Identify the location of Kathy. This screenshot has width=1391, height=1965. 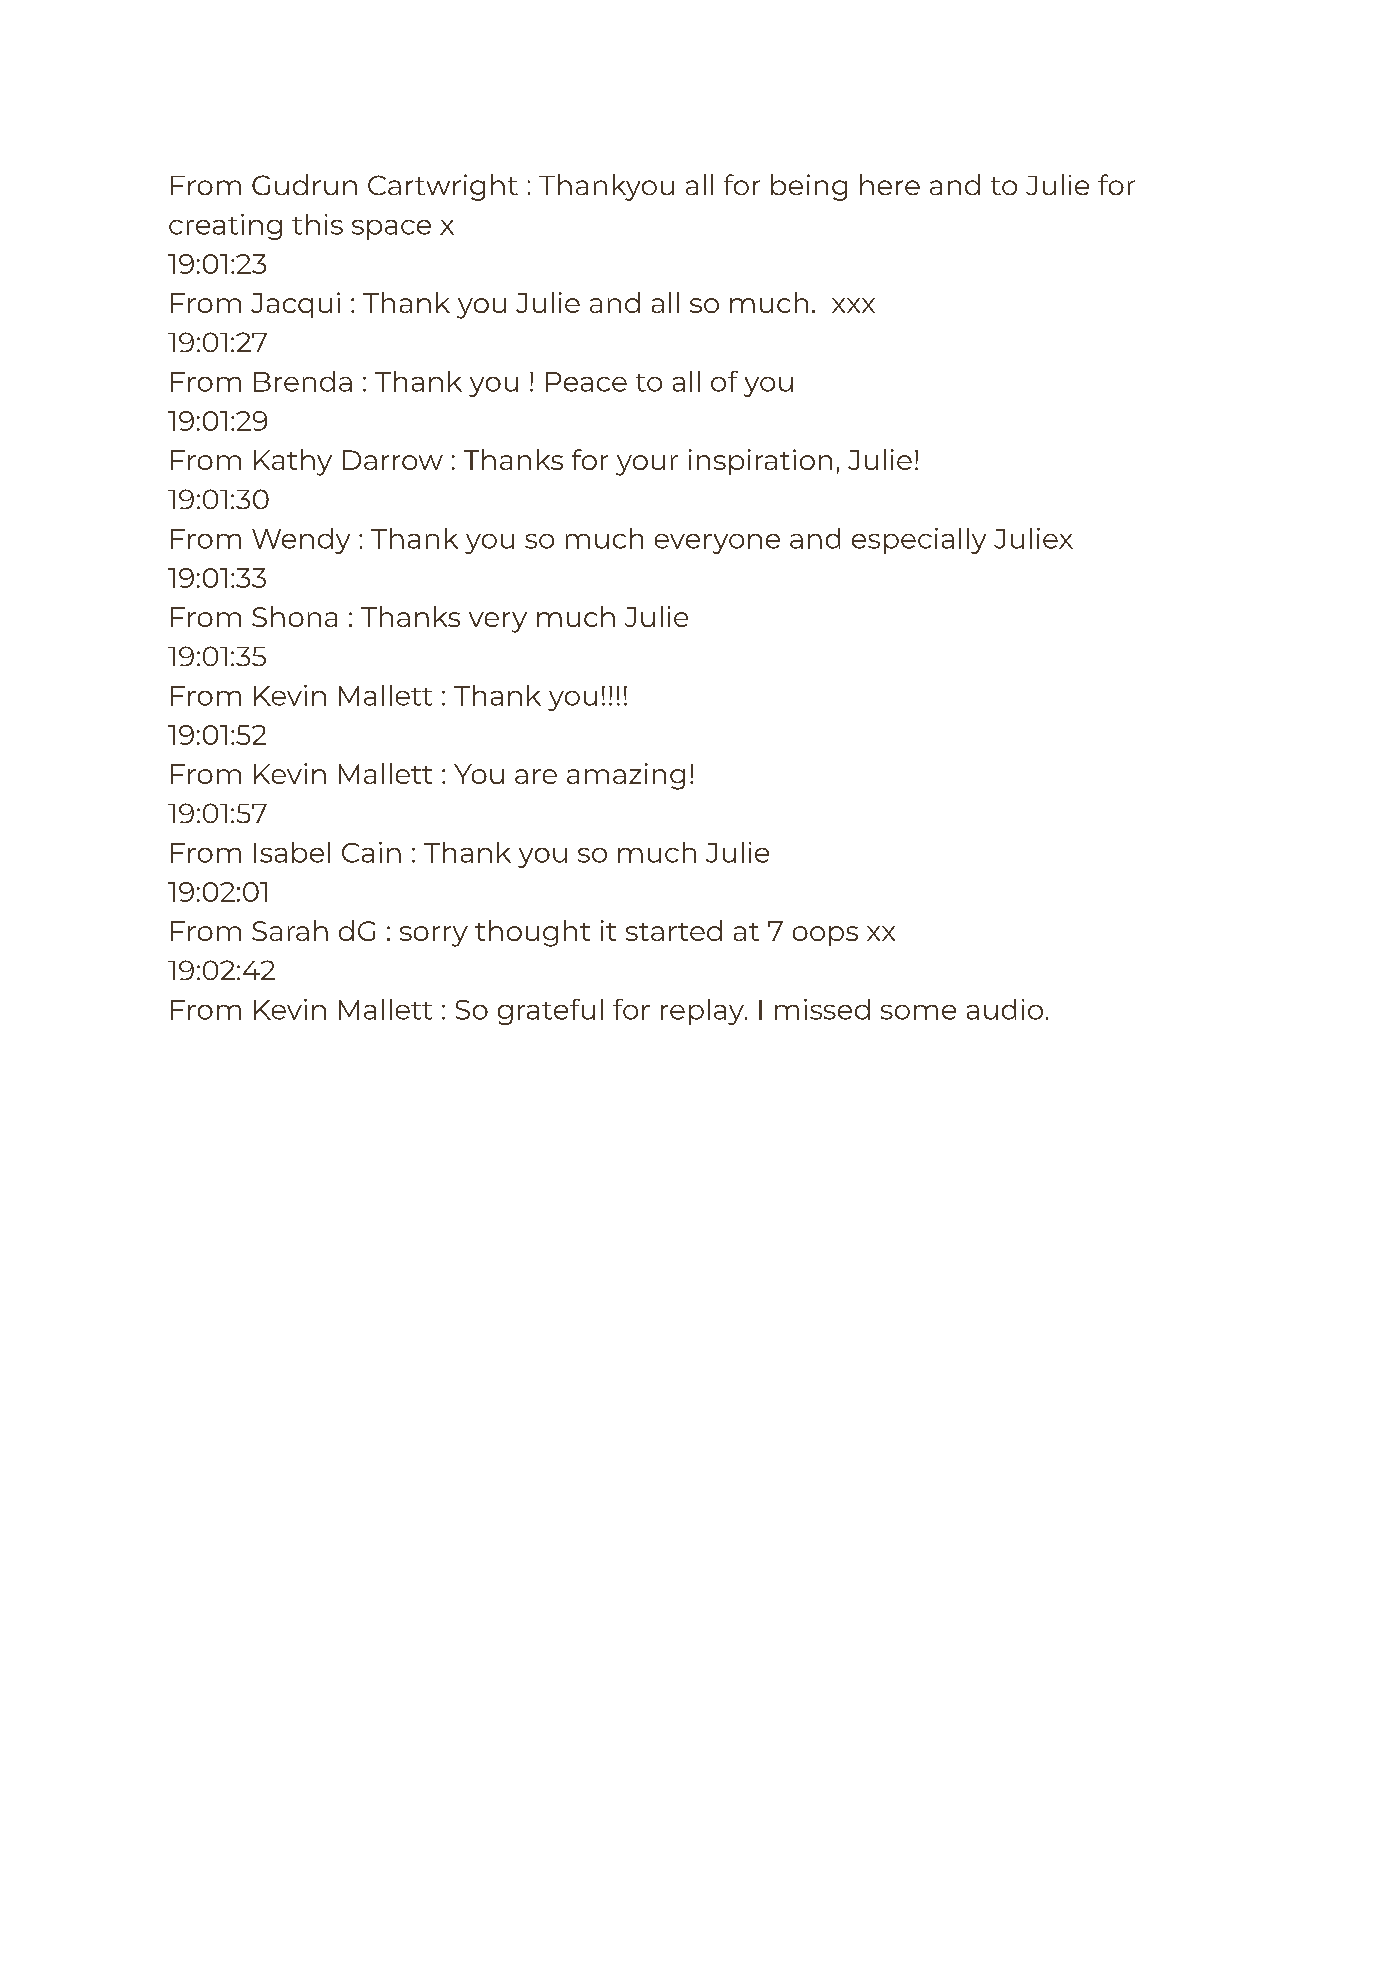
(293, 462).
